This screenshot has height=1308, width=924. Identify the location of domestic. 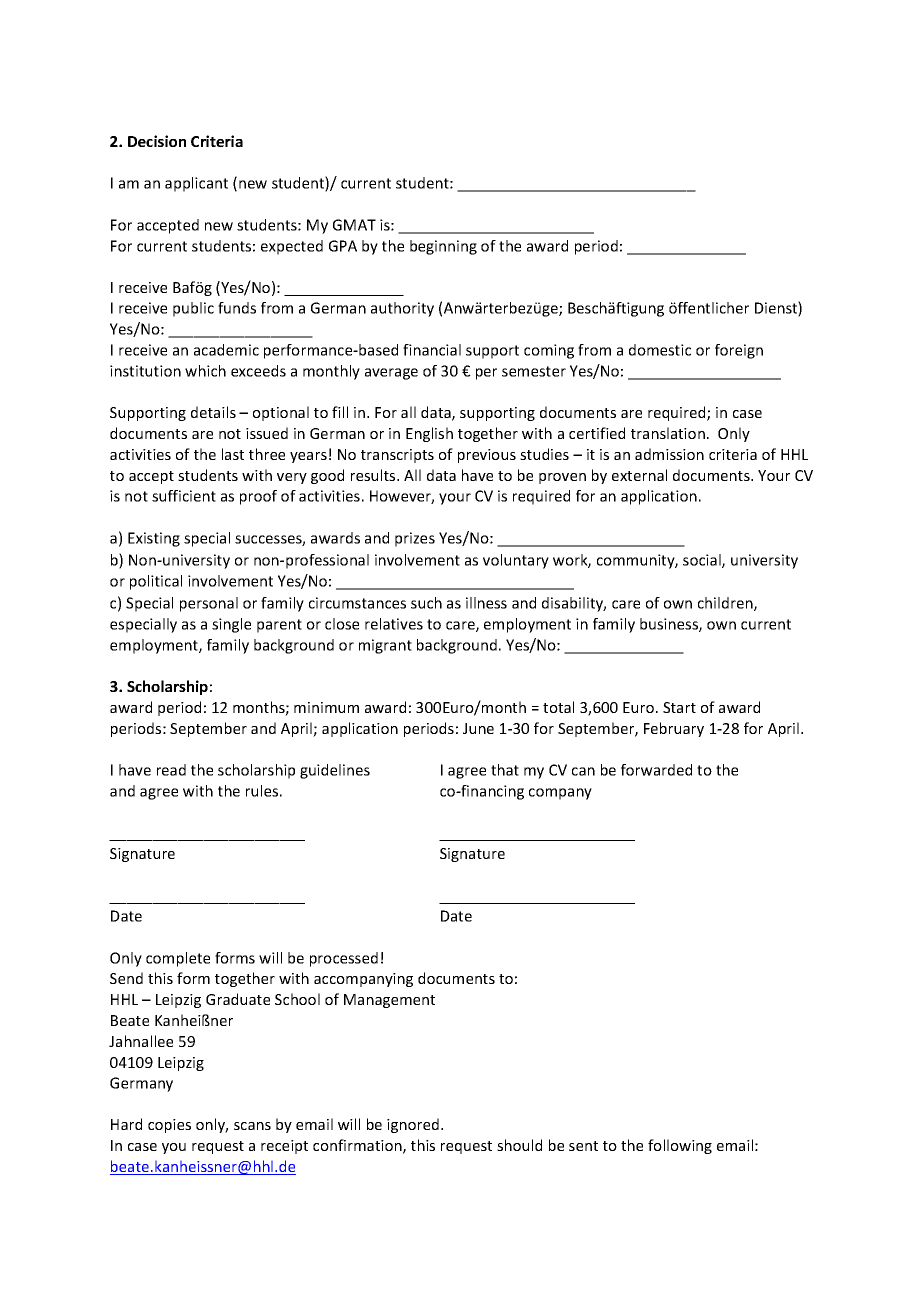
(660, 350).
